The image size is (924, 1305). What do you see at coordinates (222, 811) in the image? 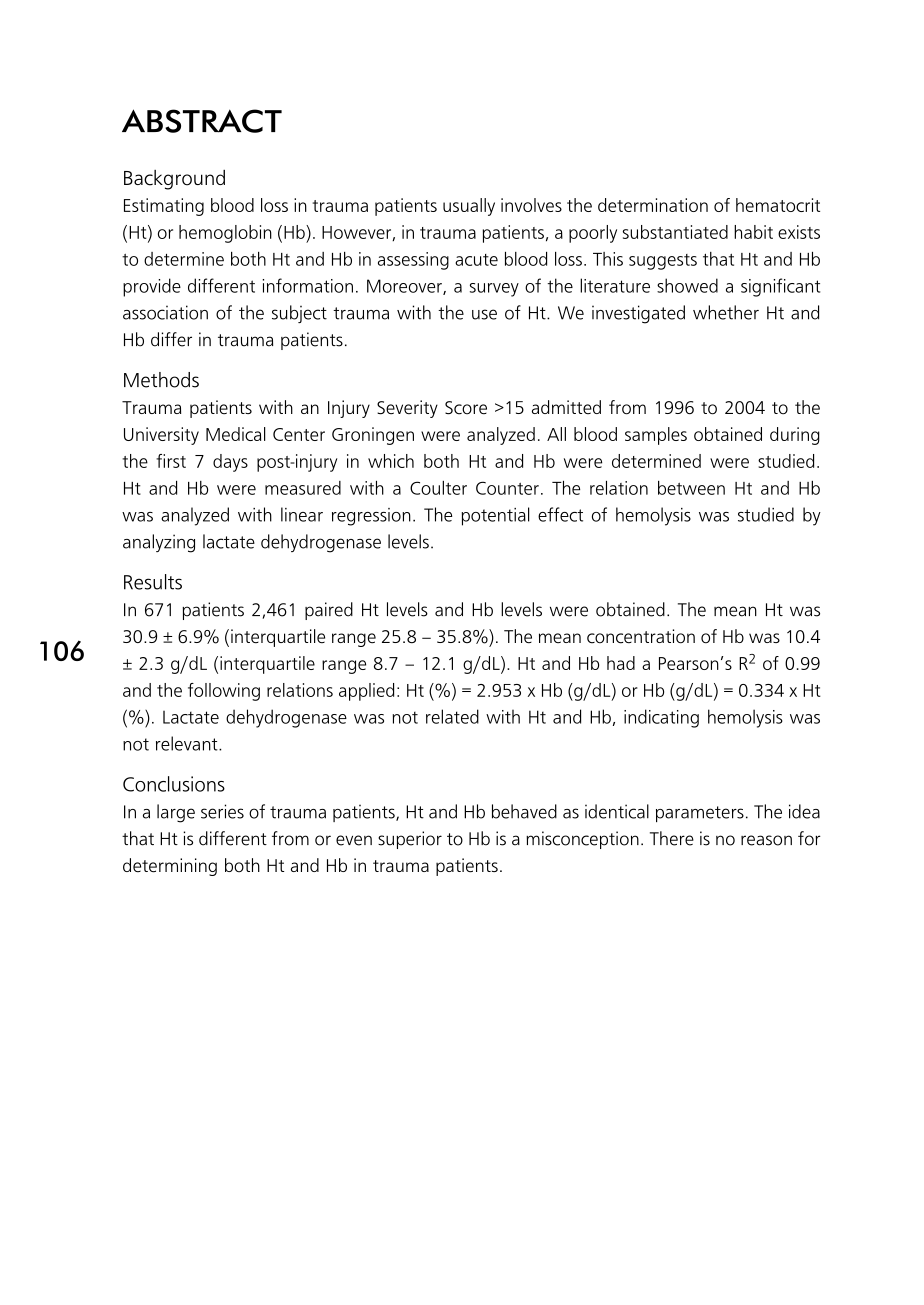
I see `series` at bounding box center [222, 811].
